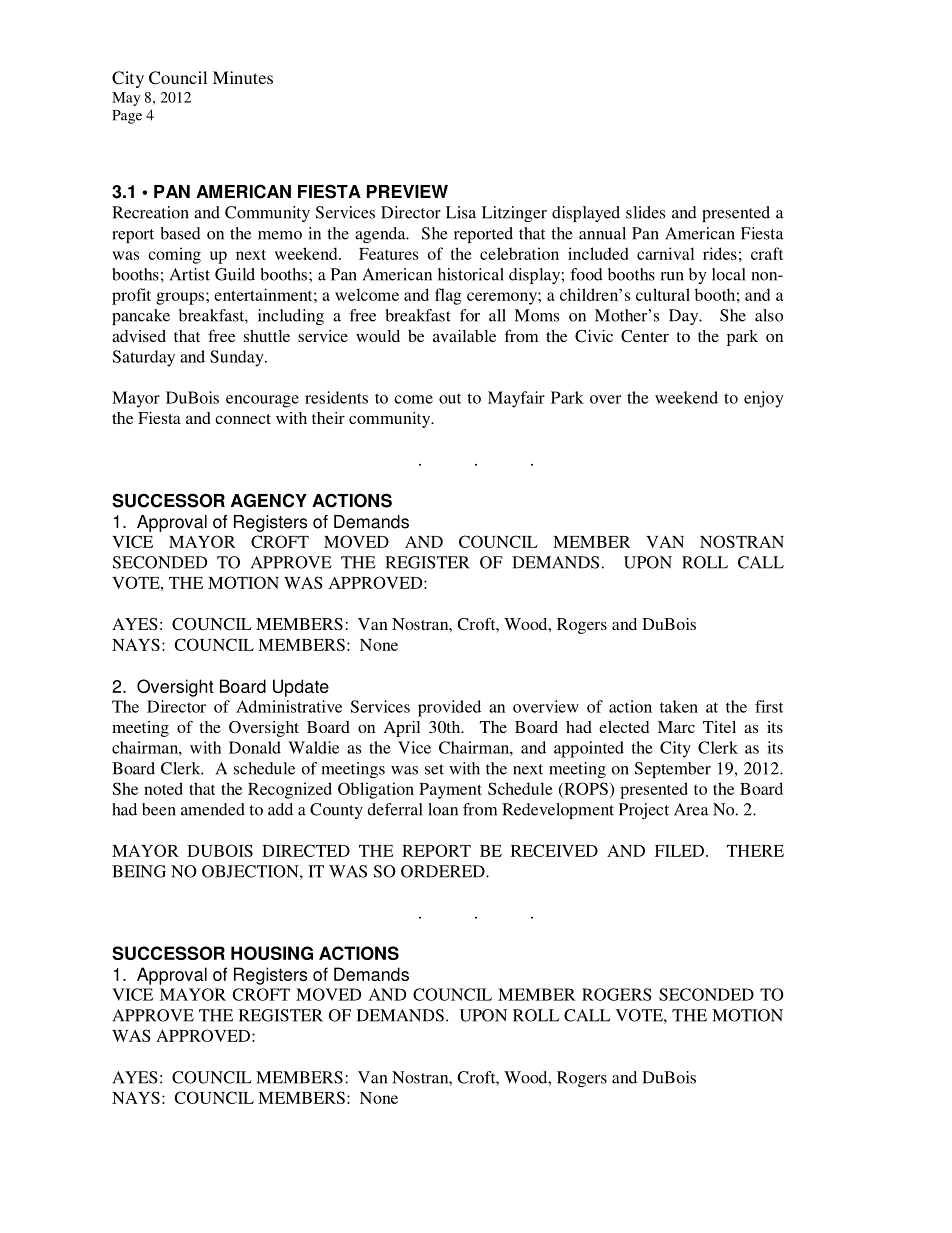 The height and width of the screenshot is (1233, 952). I want to click on FILED, so click(681, 851).
